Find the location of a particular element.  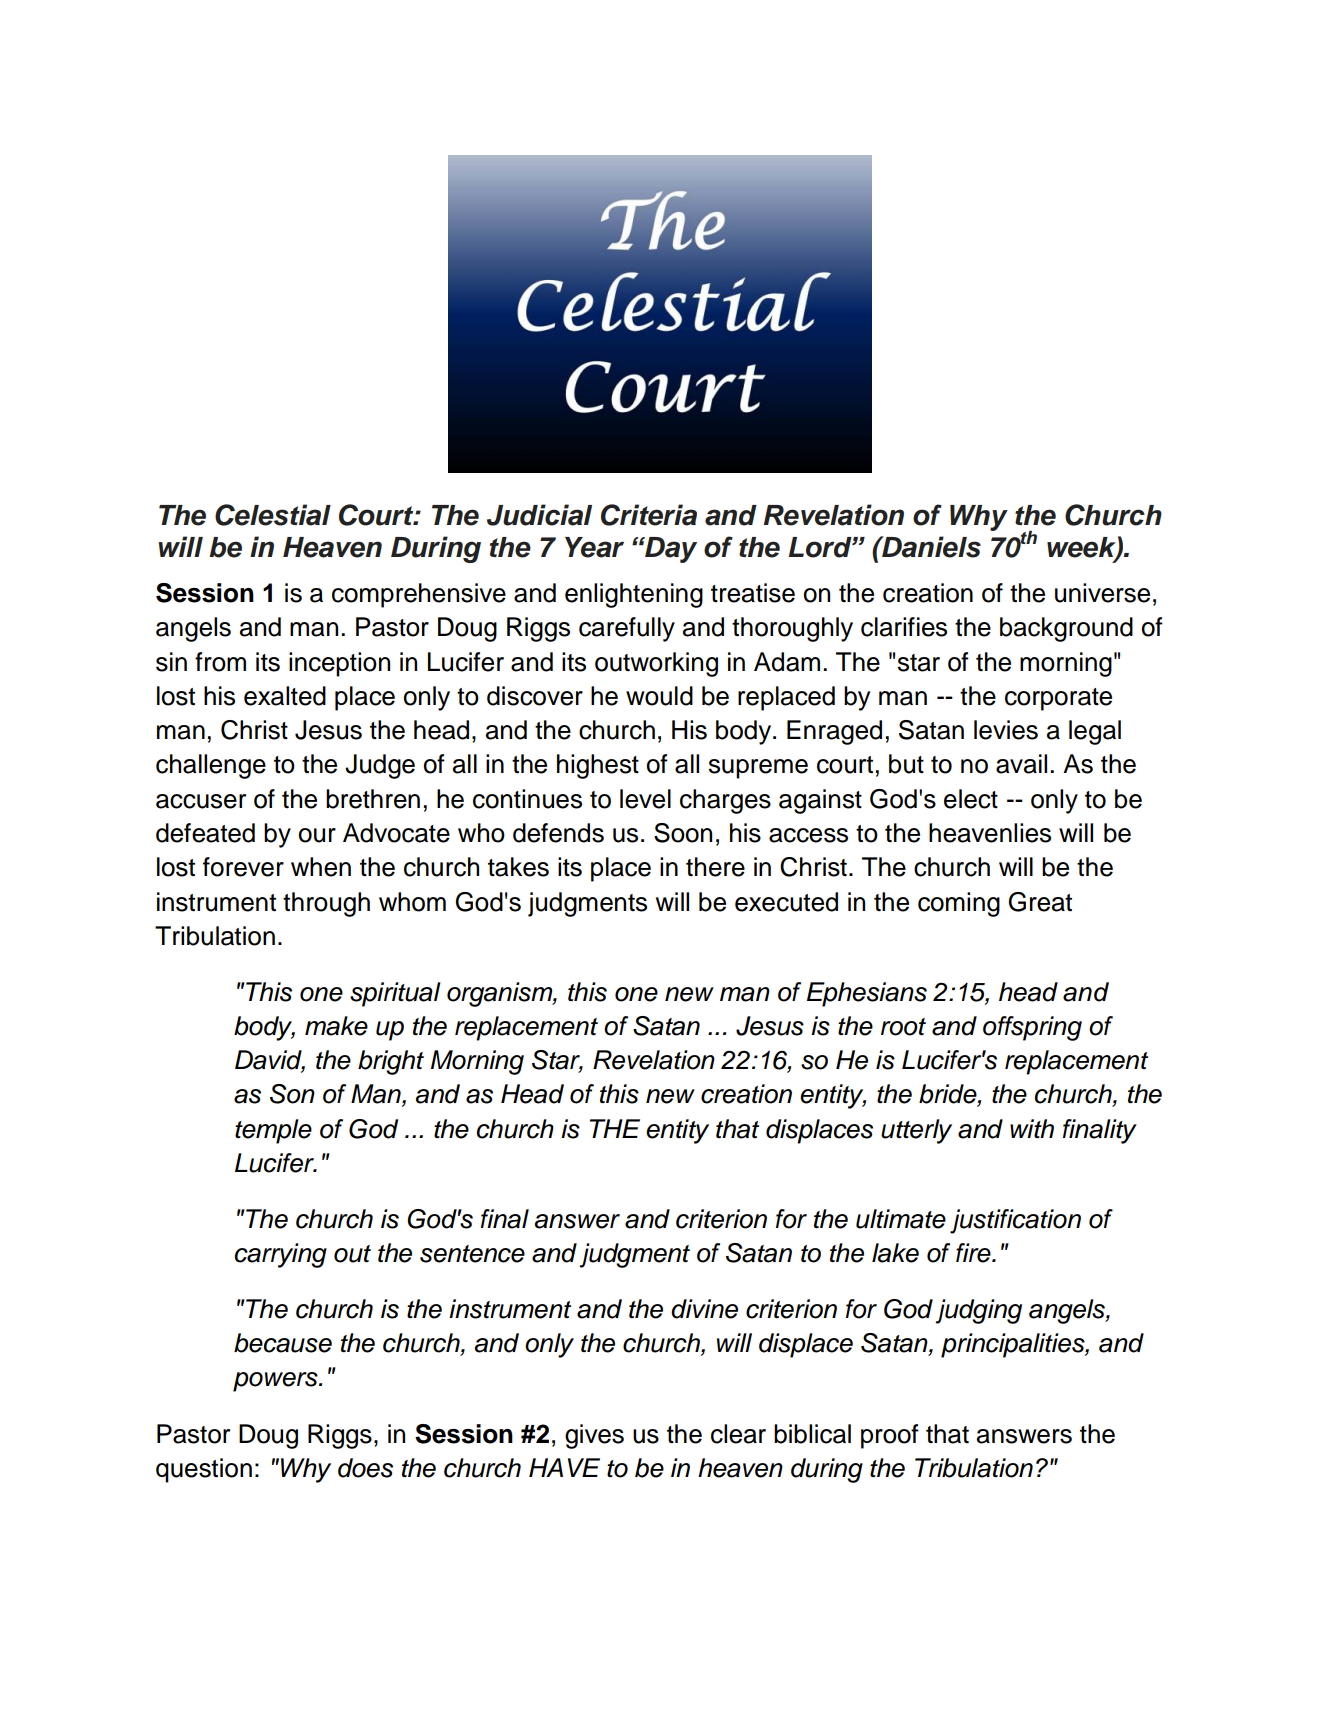

Ephesians is located at coordinates (867, 994).
